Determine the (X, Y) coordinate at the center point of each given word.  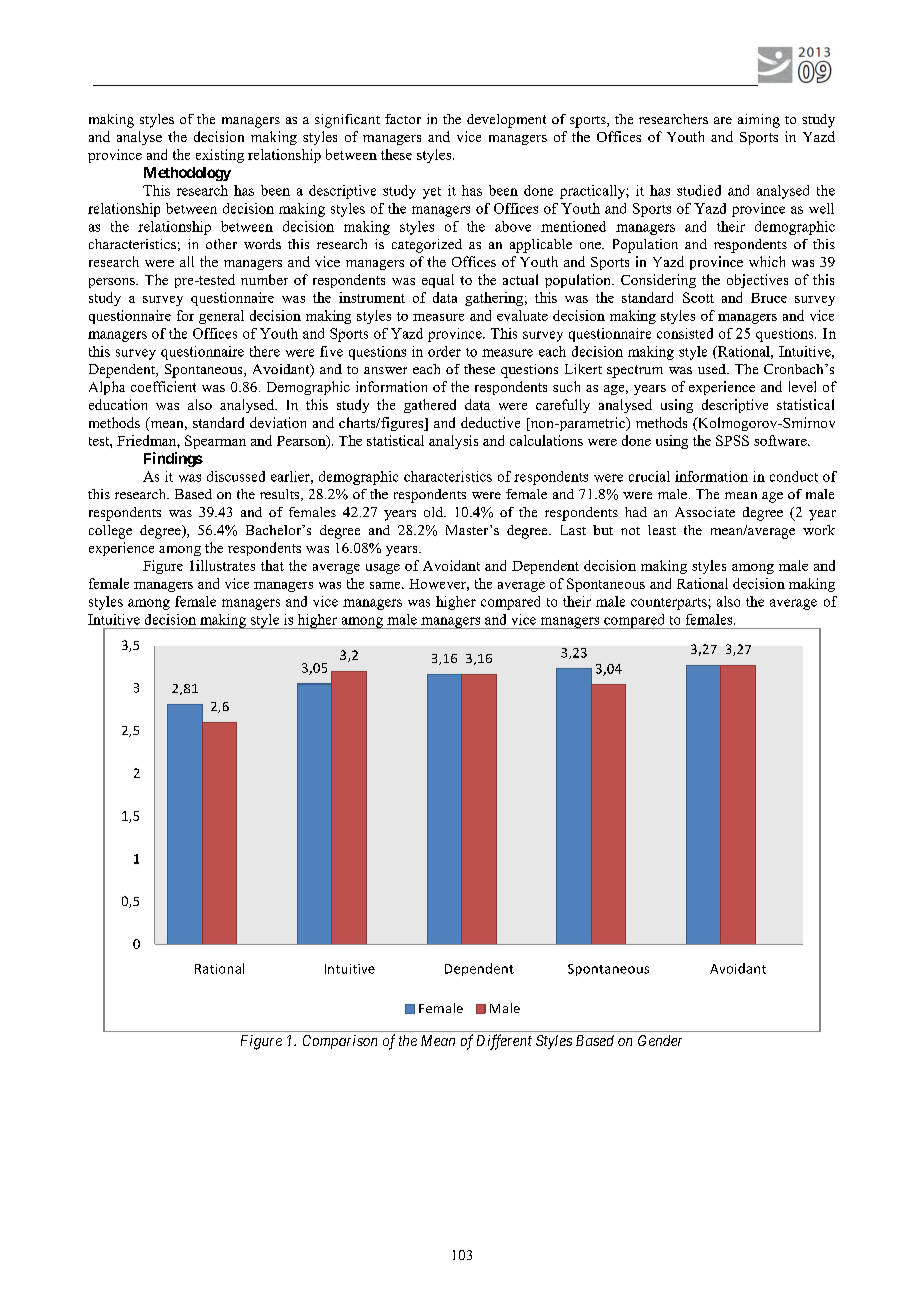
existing (220, 156)
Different (504, 1042)
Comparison (340, 1042)
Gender (660, 1040)
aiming (759, 121)
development (506, 121)
